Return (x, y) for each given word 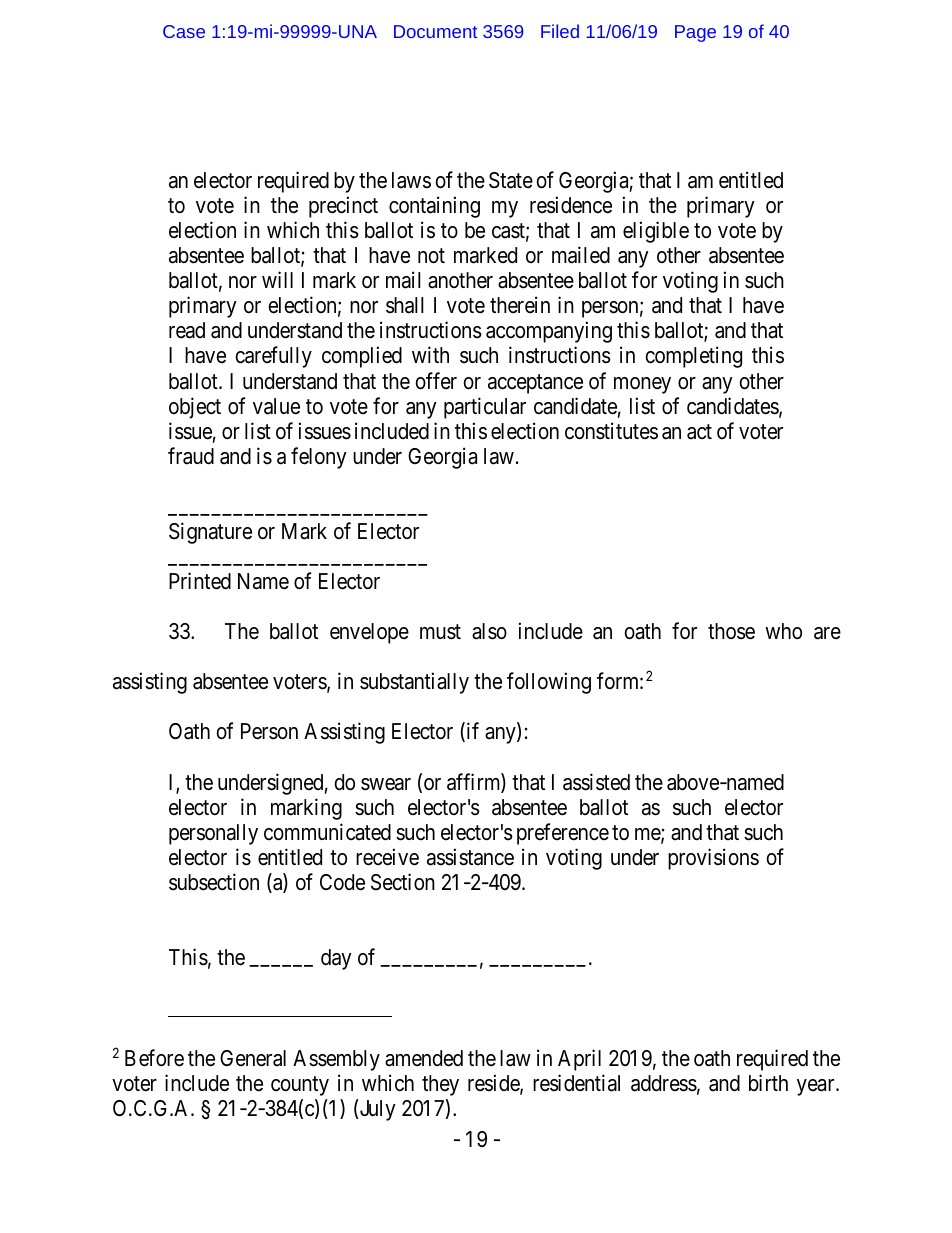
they (440, 1085)
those (731, 631)
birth (768, 1082)
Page (695, 33)
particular (485, 408)
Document (435, 31)
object (195, 408)
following (549, 683)
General (253, 1058)
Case (184, 31)
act (699, 432)
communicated (327, 832)
